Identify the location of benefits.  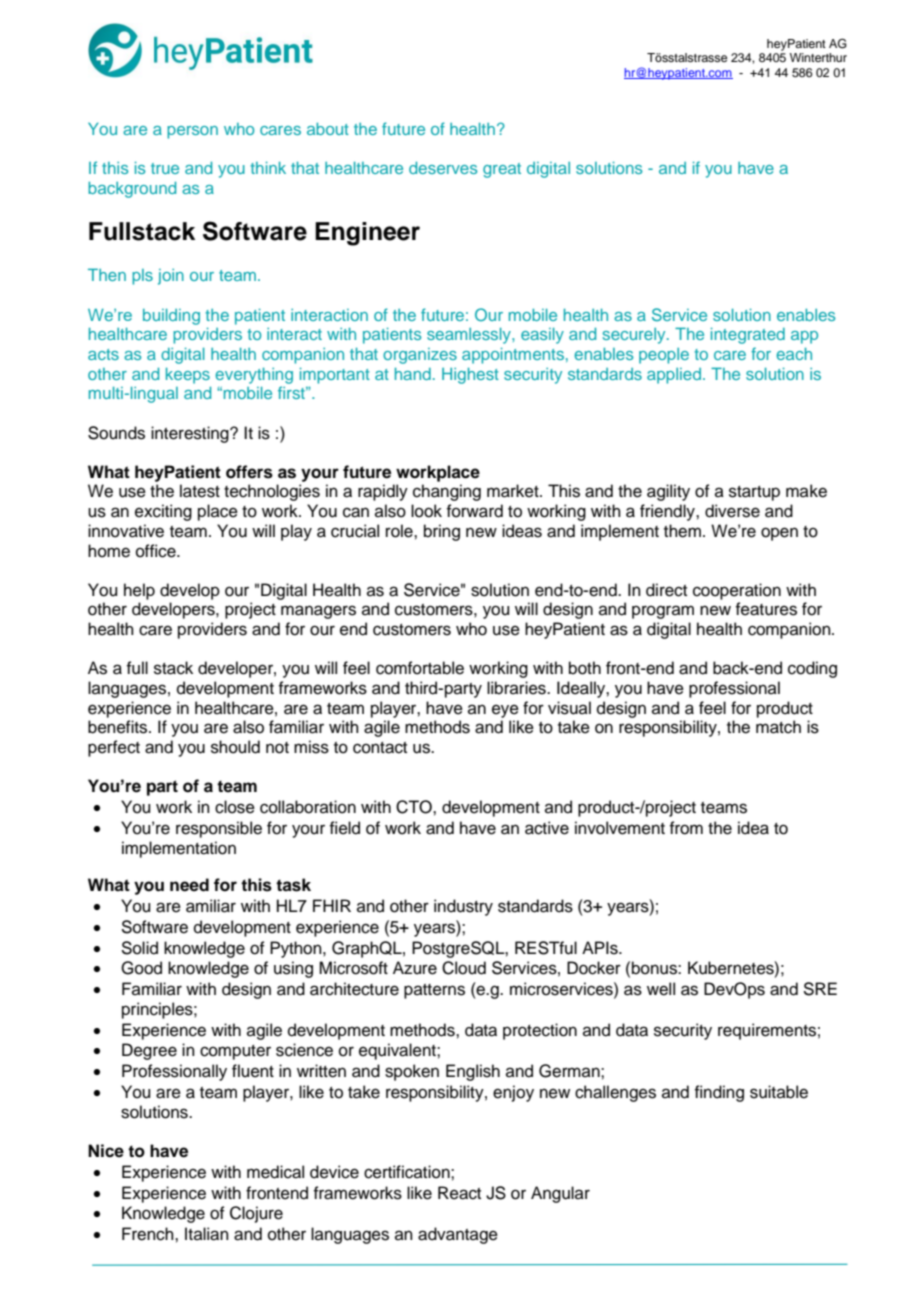
(119, 727).
